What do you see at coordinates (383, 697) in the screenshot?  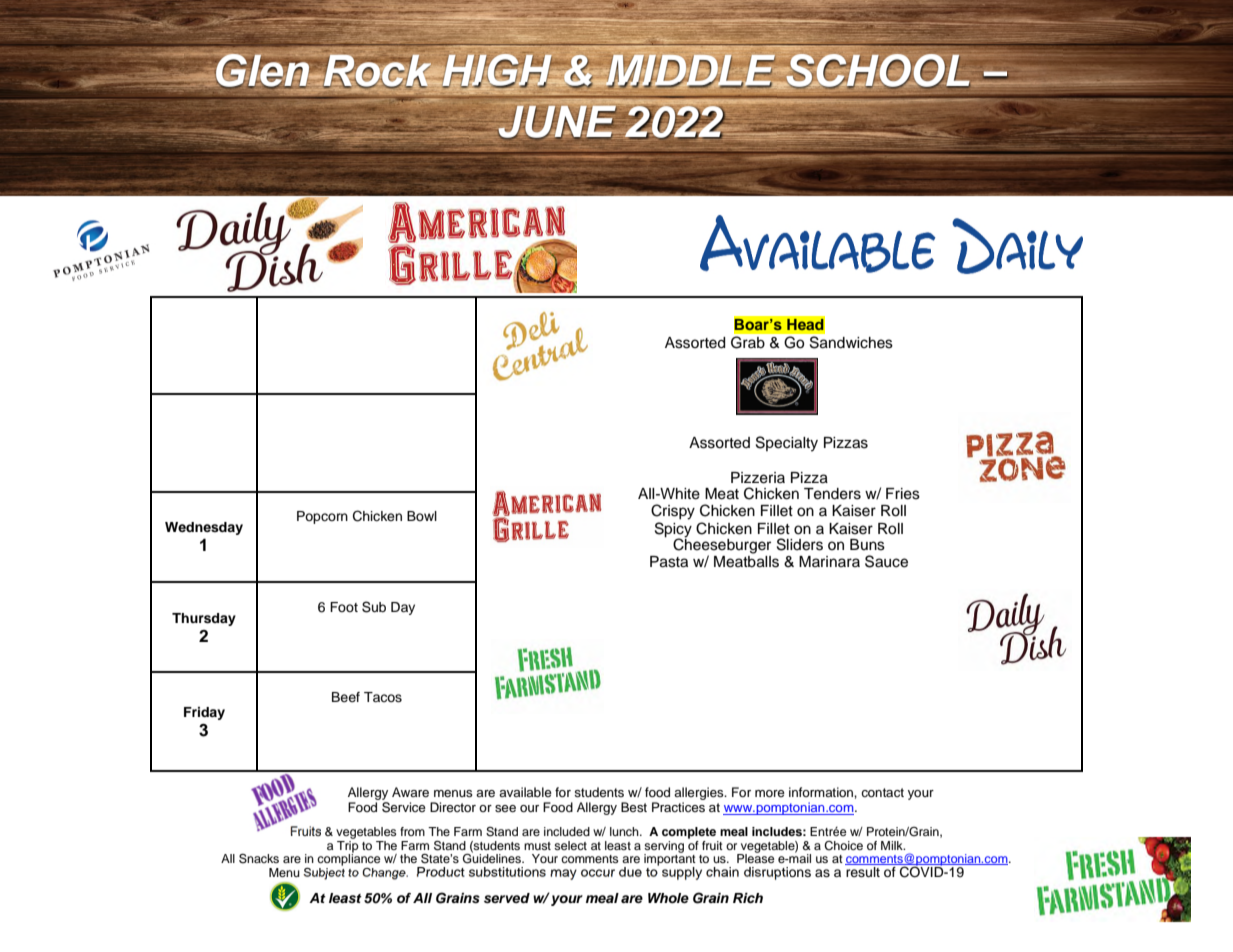 I see `Tacos` at bounding box center [383, 697].
